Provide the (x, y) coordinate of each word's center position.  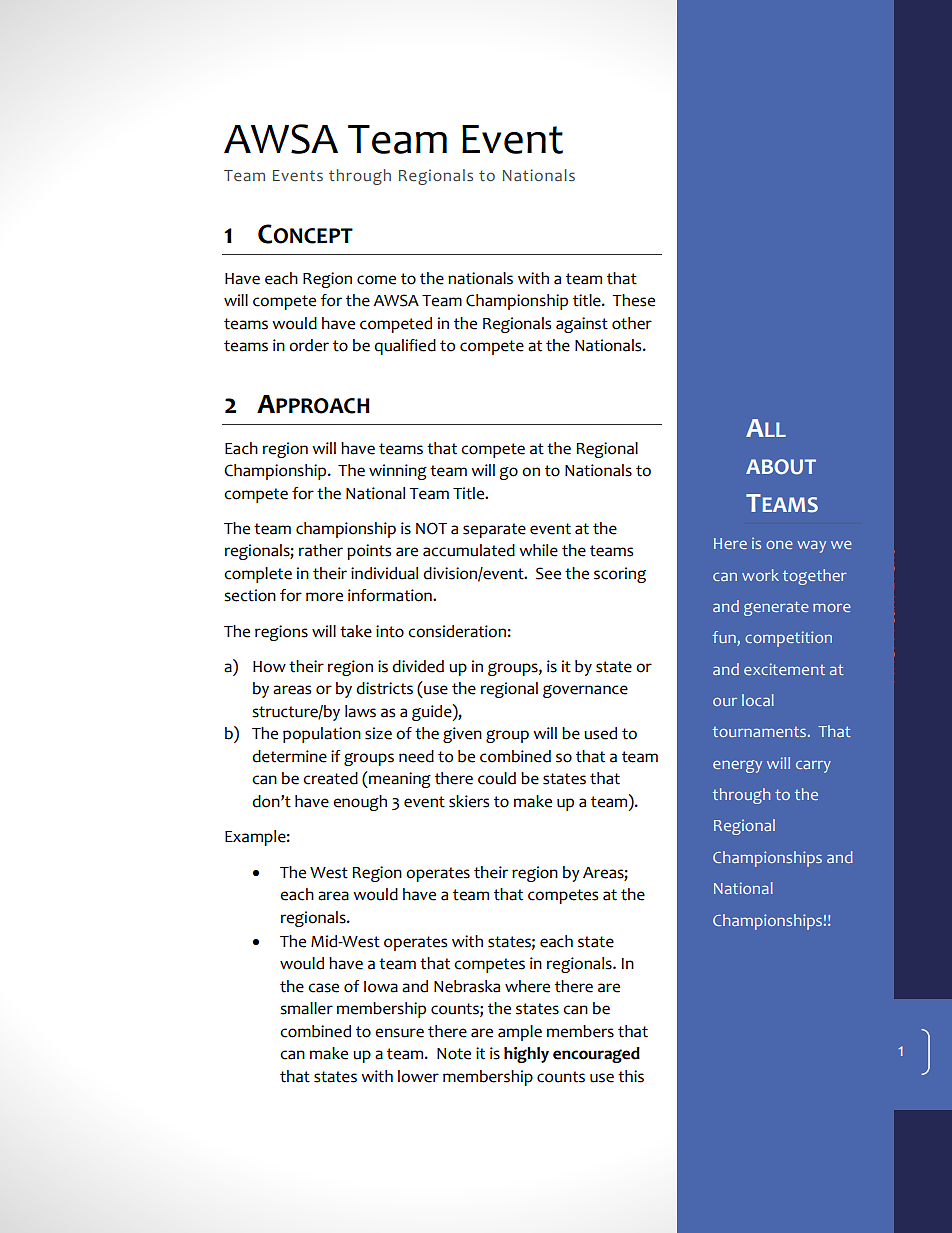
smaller (306, 1008)
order (309, 345)
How (269, 667)
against (582, 325)
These (633, 300)
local (758, 700)
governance (585, 691)
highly (526, 1055)
